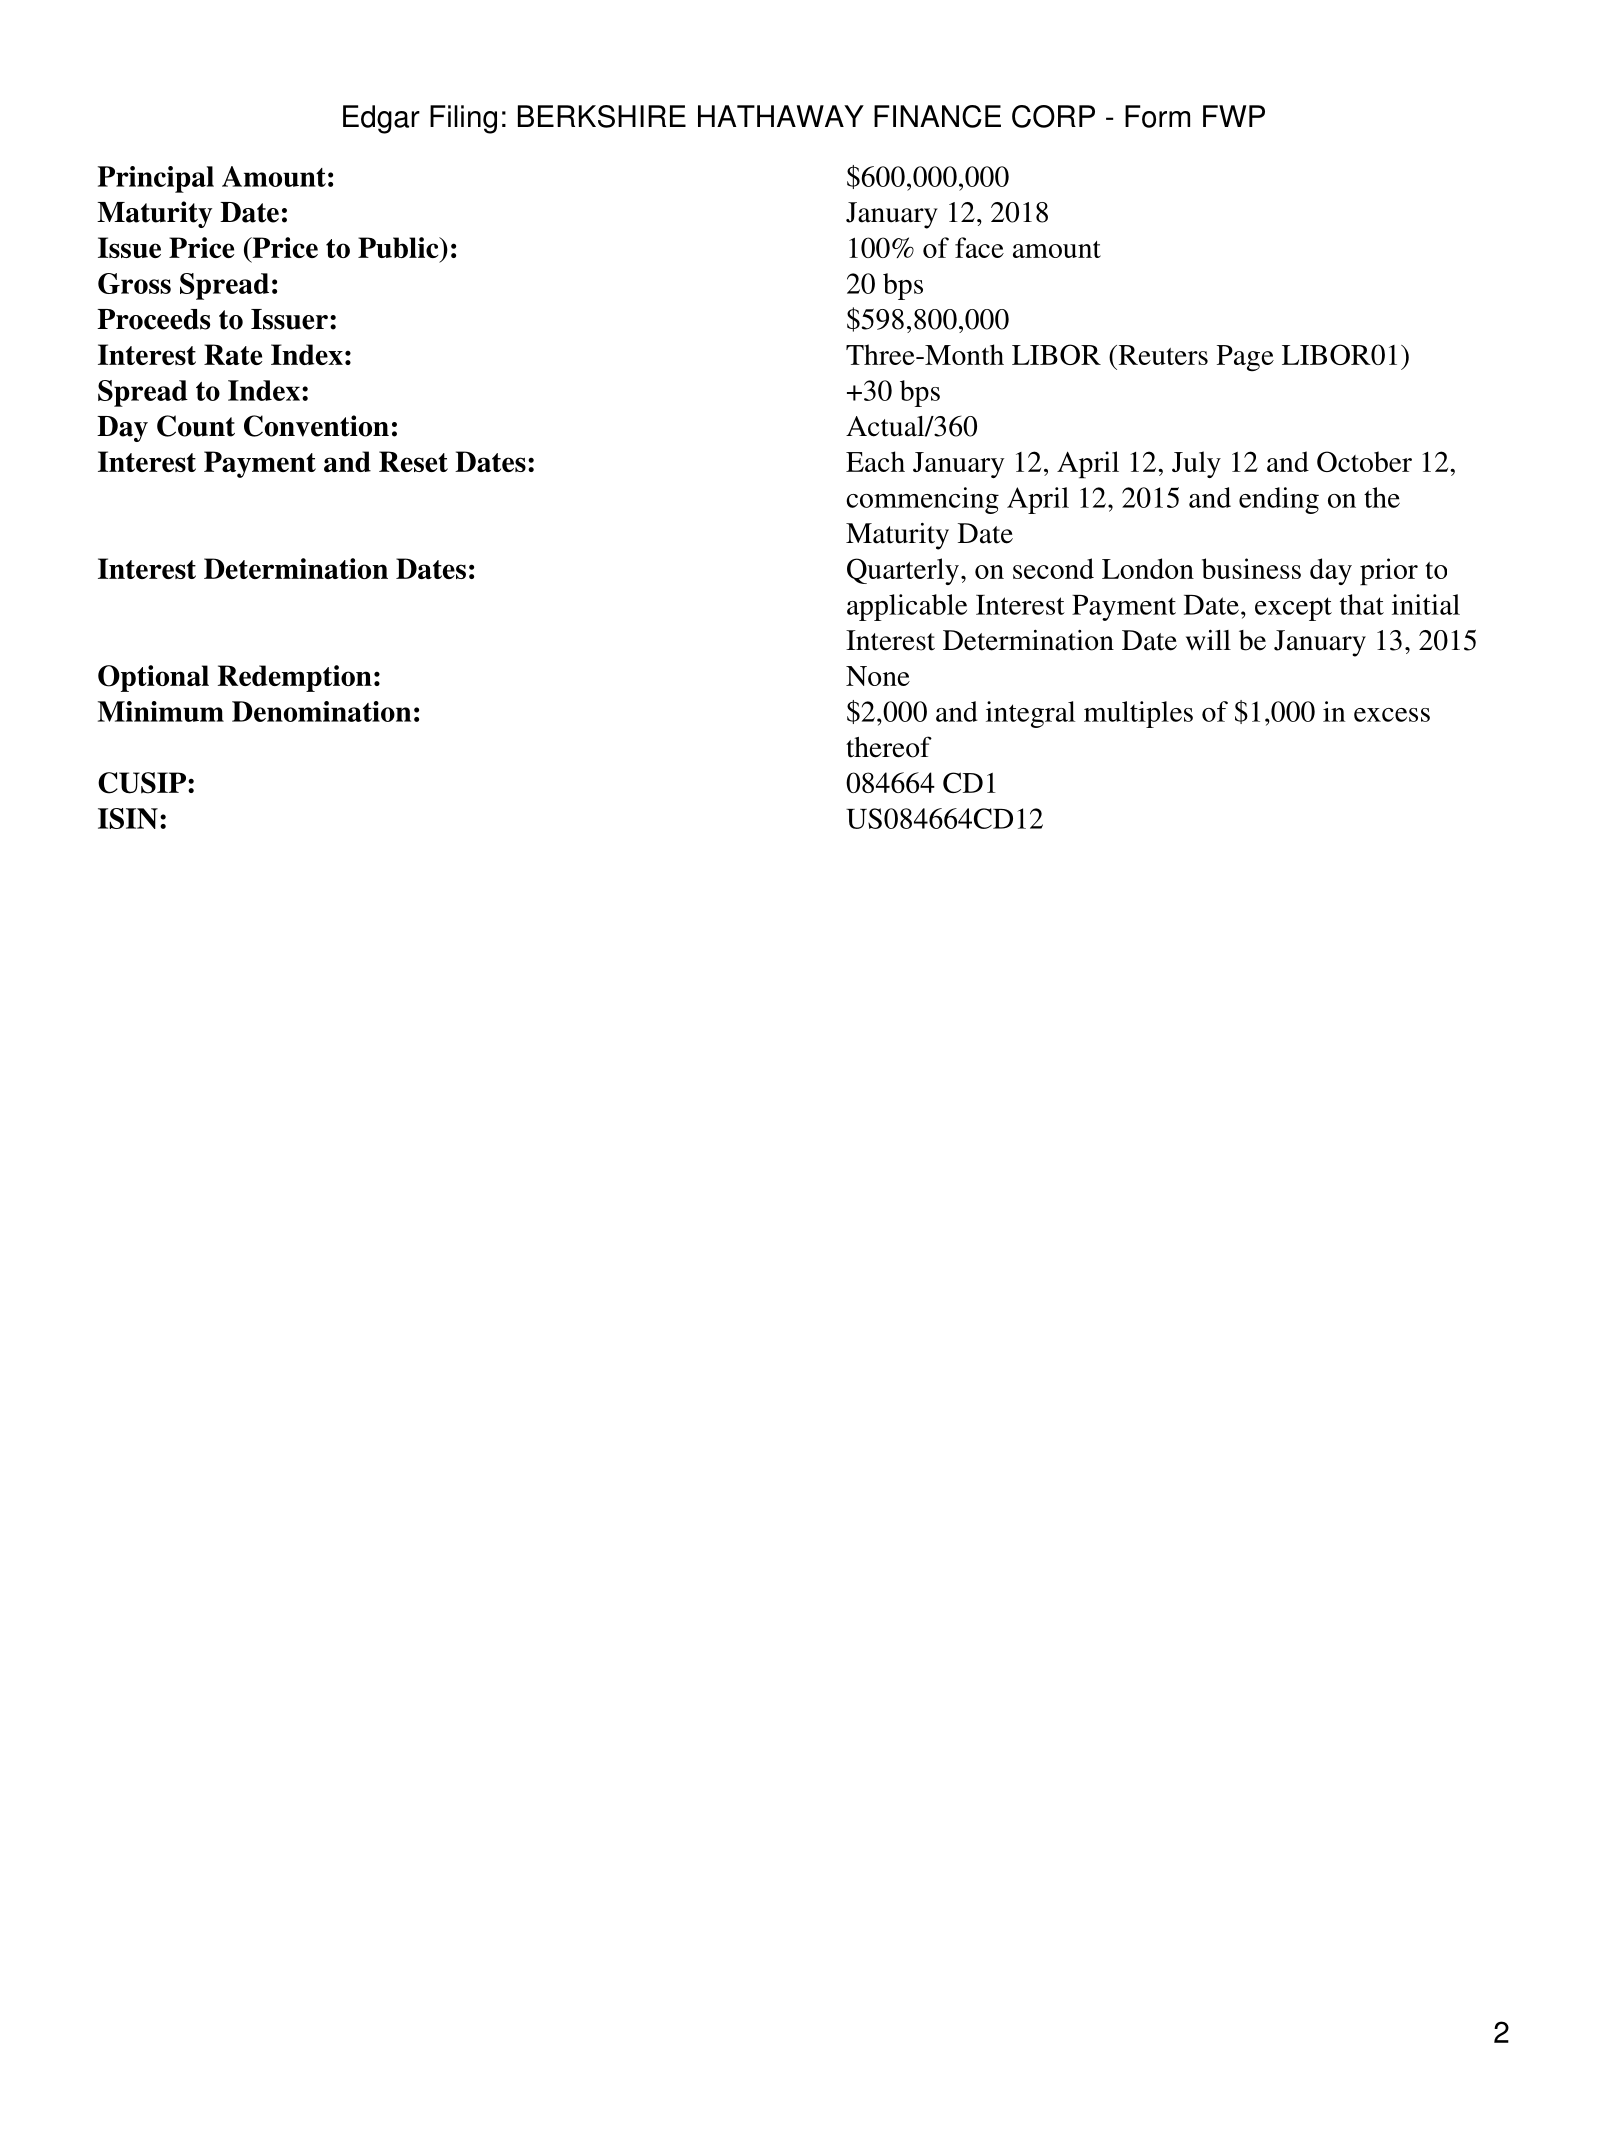 Image resolution: width=1607 pixels, height=2140 pixels. I want to click on ISIN, so click(128, 818).
